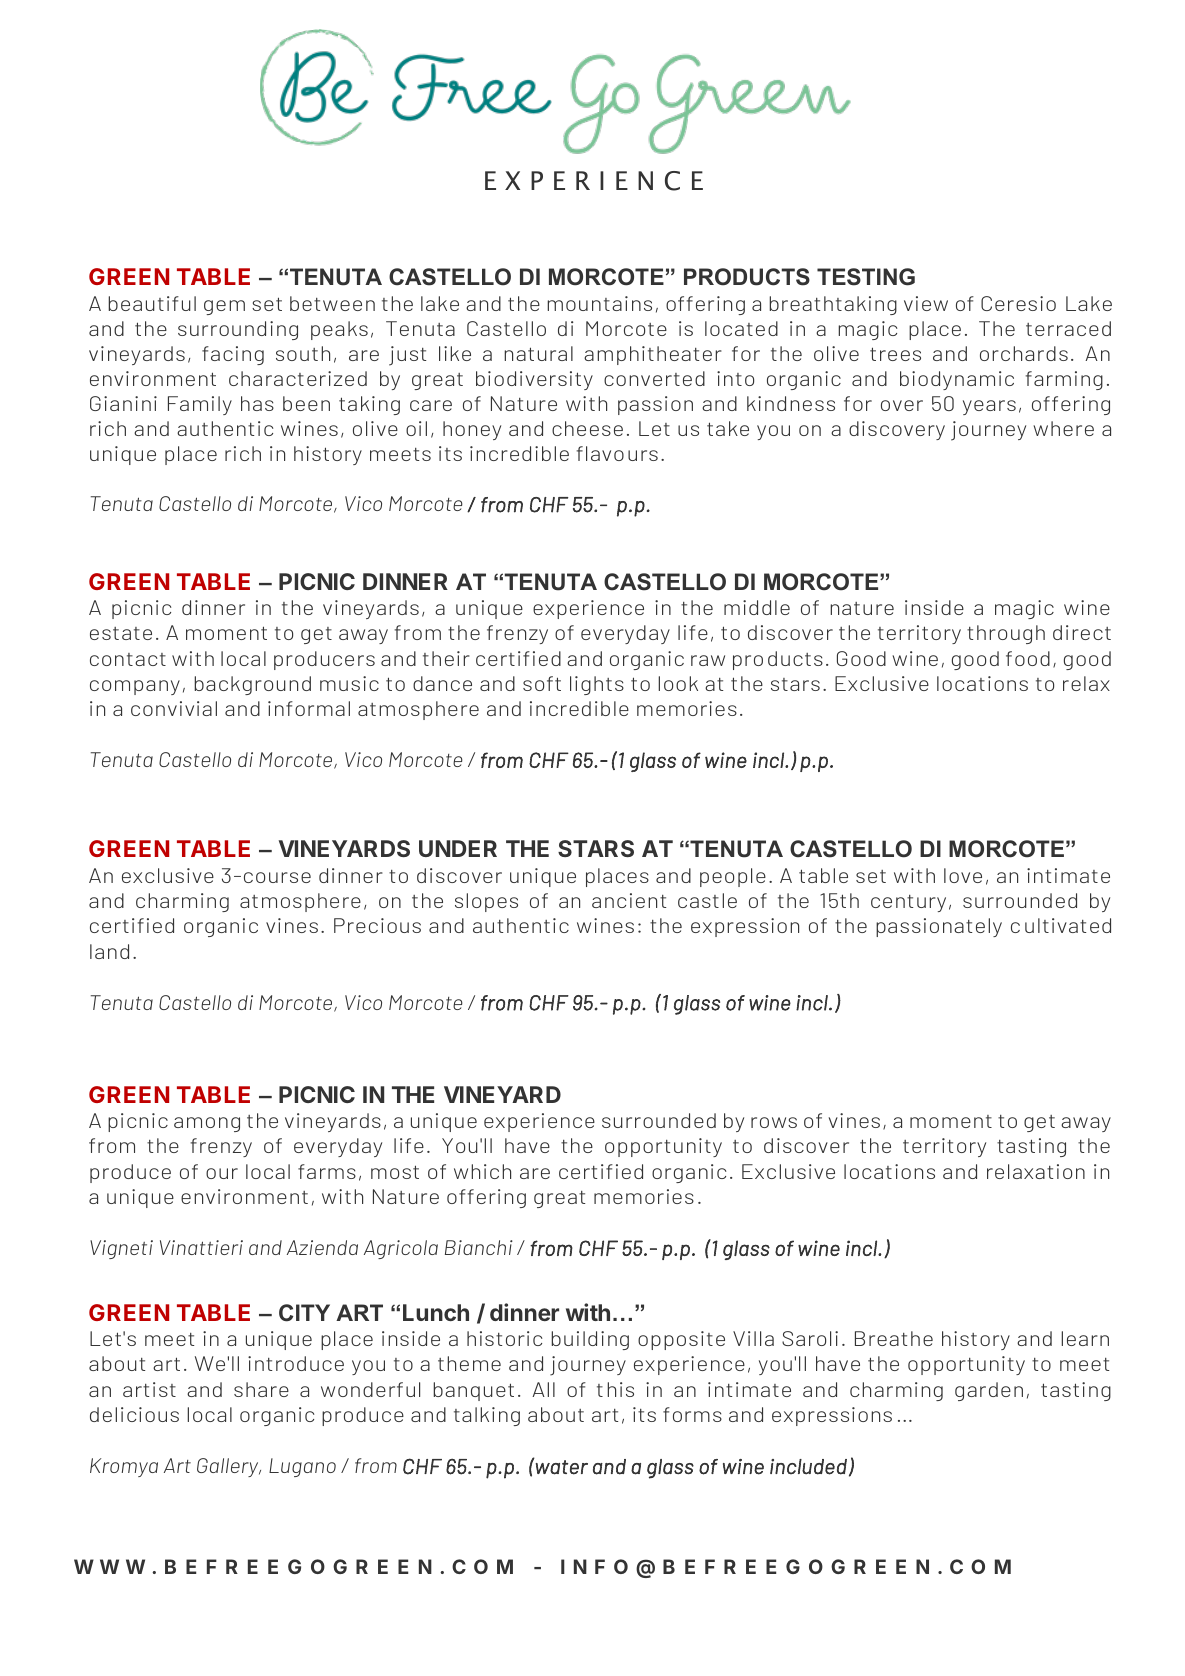 The height and width of the screenshot is (1676, 1185). I want to click on through, so click(1006, 634).
